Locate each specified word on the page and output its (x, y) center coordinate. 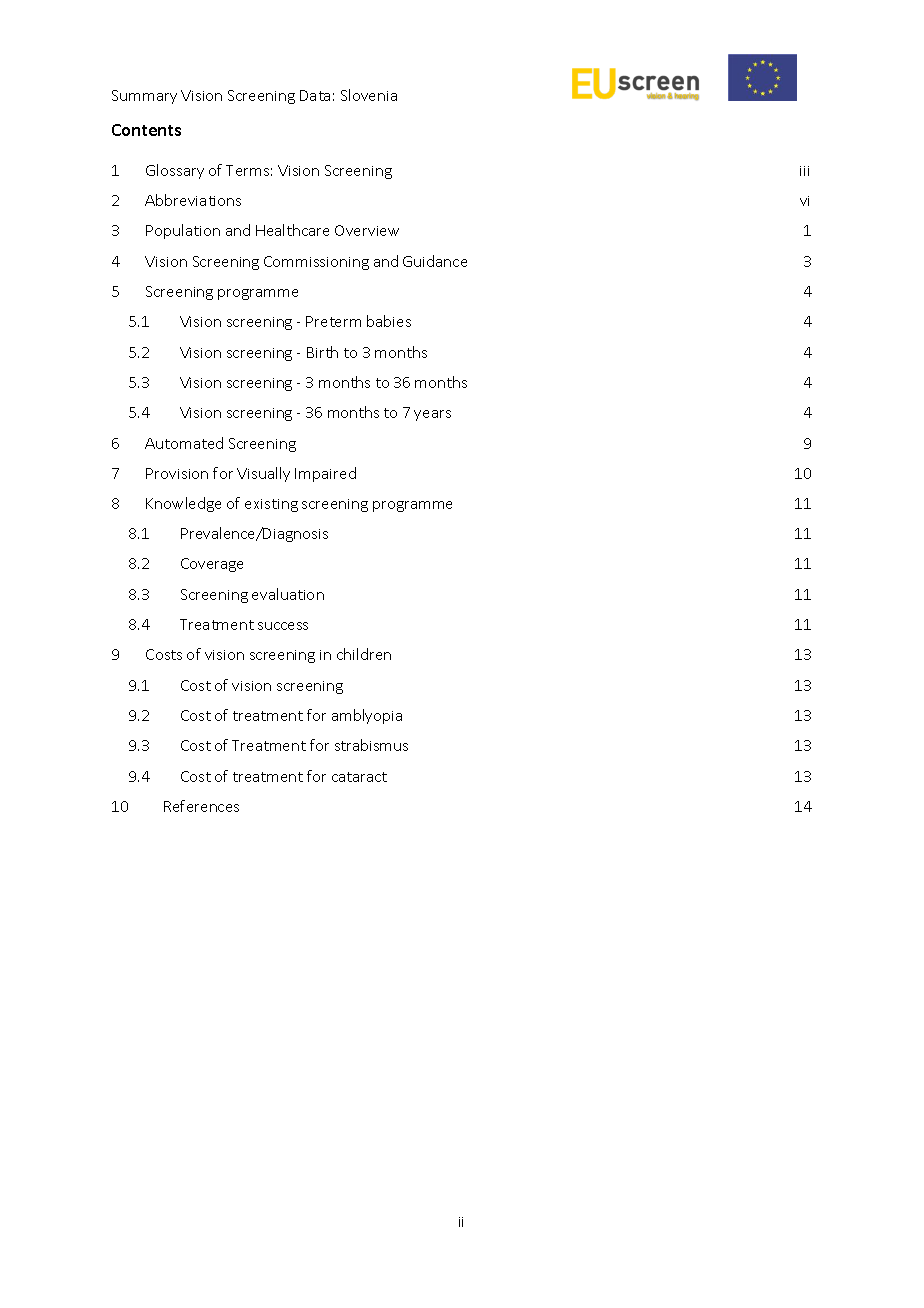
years (432, 415)
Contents (146, 130)
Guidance (435, 261)
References (201, 806)
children (364, 654)
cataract (359, 777)
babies (389, 321)
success (283, 626)
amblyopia (367, 716)
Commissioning (316, 263)
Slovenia (369, 95)
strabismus (371, 745)
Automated (184, 443)
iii (804, 171)
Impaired (325, 474)
